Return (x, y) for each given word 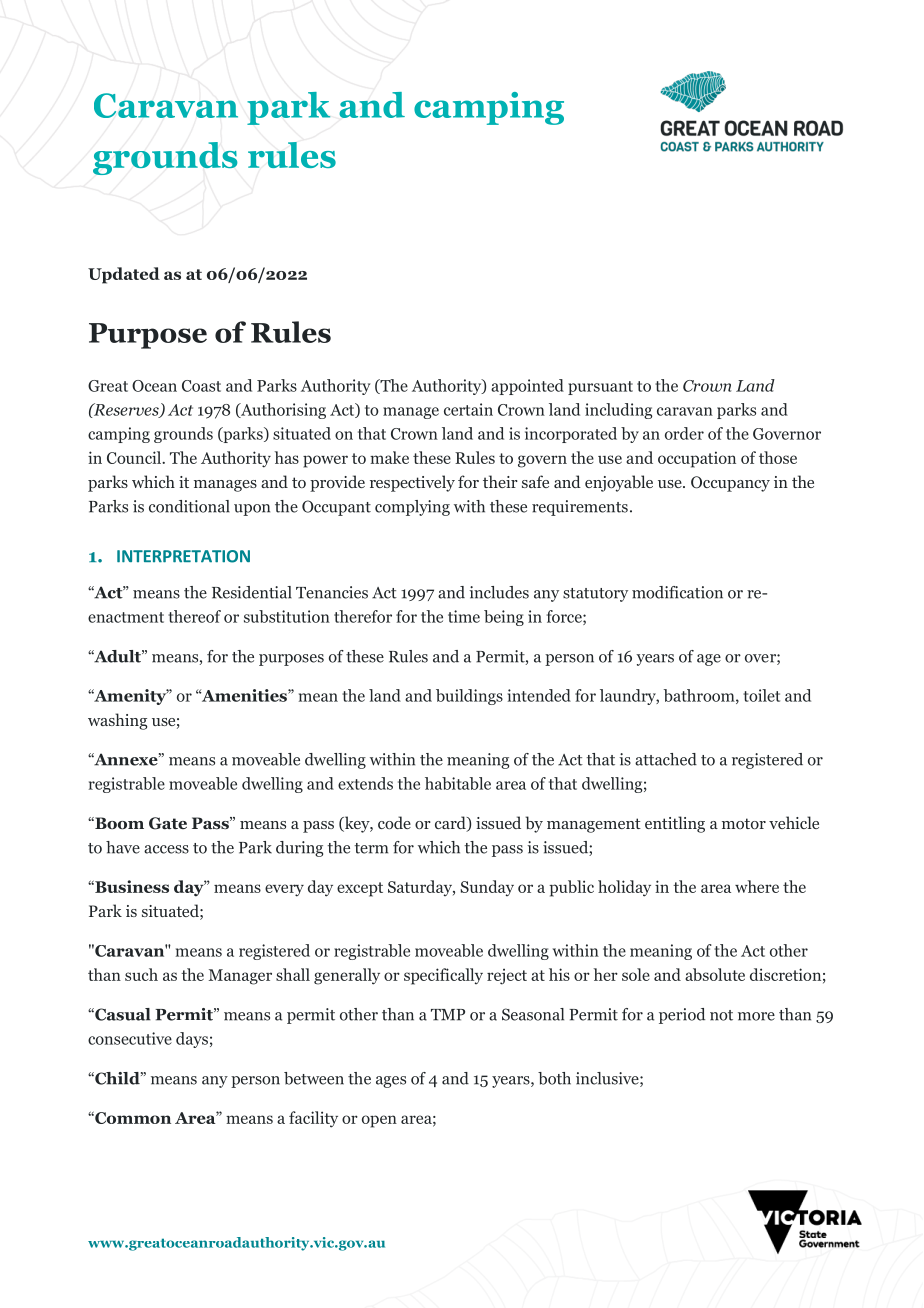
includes (499, 592)
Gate (168, 823)
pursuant (600, 388)
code (394, 822)
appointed (527, 387)
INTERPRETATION (183, 556)
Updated (124, 275)
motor (744, 823)
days (192, 1040)
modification (677, 592)
